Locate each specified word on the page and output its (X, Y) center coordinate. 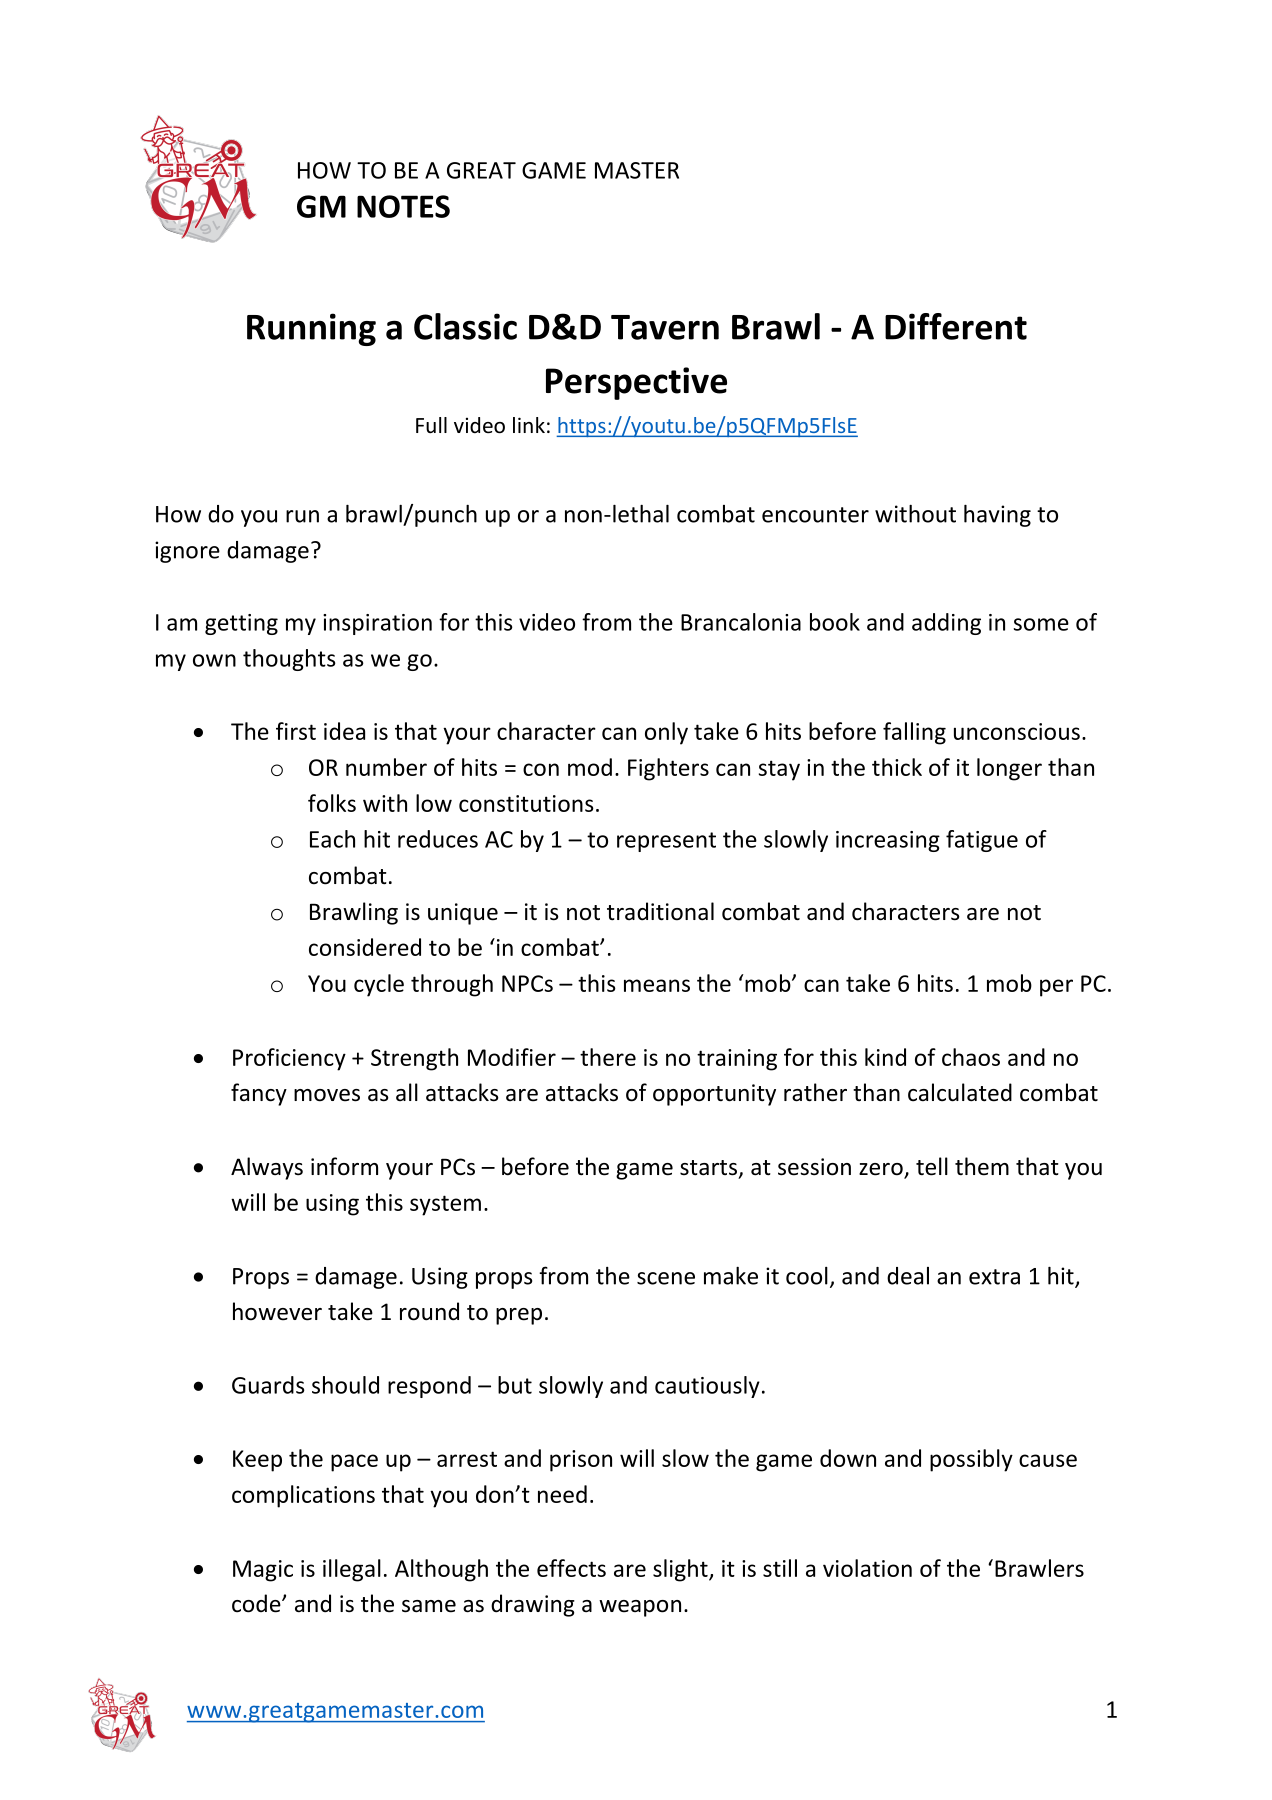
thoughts (289, 660)
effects (571, 1568)
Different (956, 326)
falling (914, 733)
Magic (263, 1571)
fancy (259, 1094)
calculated (960, 1092)
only (666, 733)
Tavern (665, 327)
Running (311, 329)
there (608, 1057)
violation (867, 1568)
